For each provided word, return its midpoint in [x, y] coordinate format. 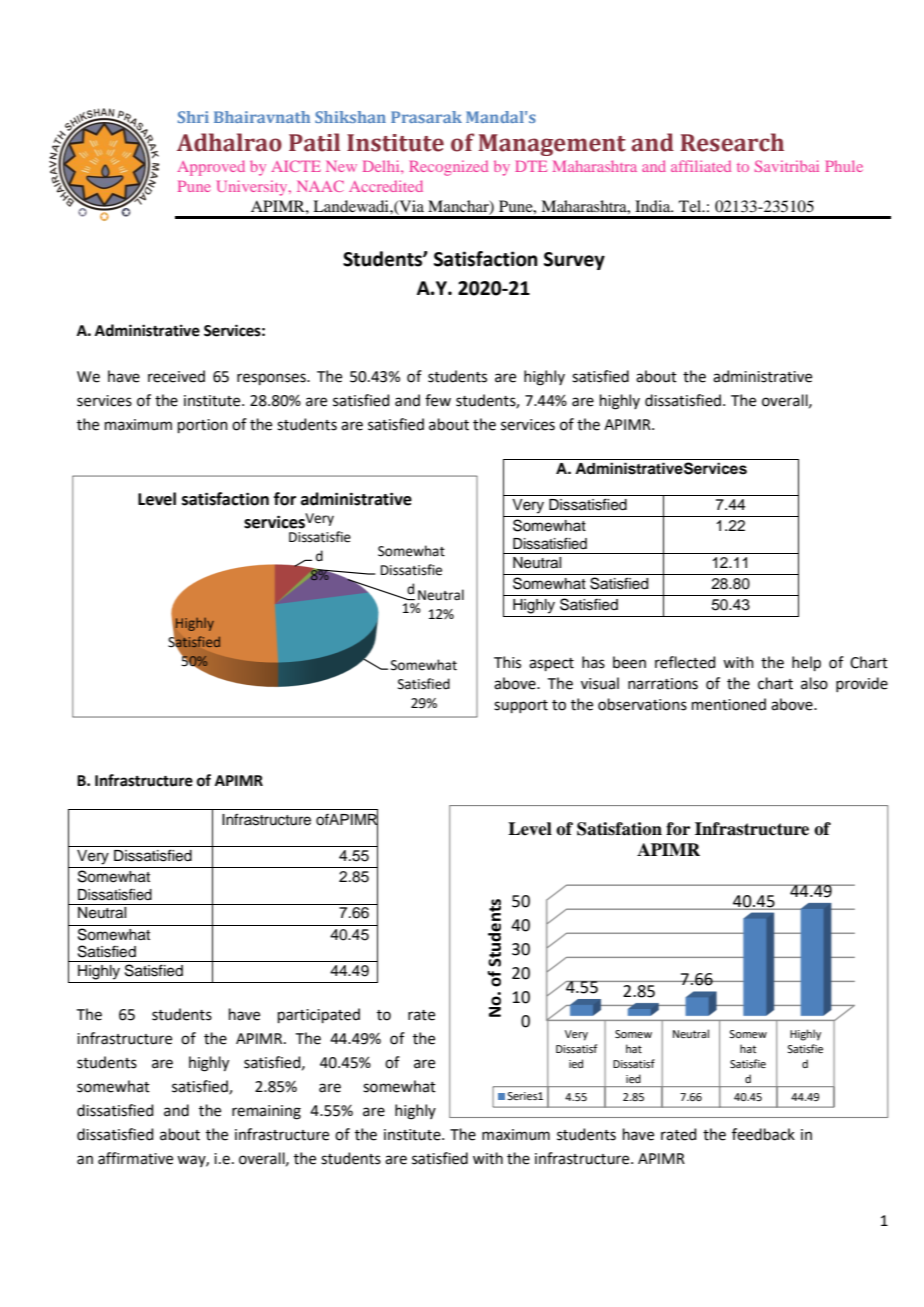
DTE [531, 166]
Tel [691, 206]
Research [732, 142]
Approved [211, 168]
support [521, 706]
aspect [551, 664]
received [176, 376]
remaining [266, 1112]
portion [203, 426]
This [507, 662]
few [438, 400]
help [806, 663]
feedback [763, 1134]
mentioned [729, 704]
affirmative [135, 1158]
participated [319, 1015]
